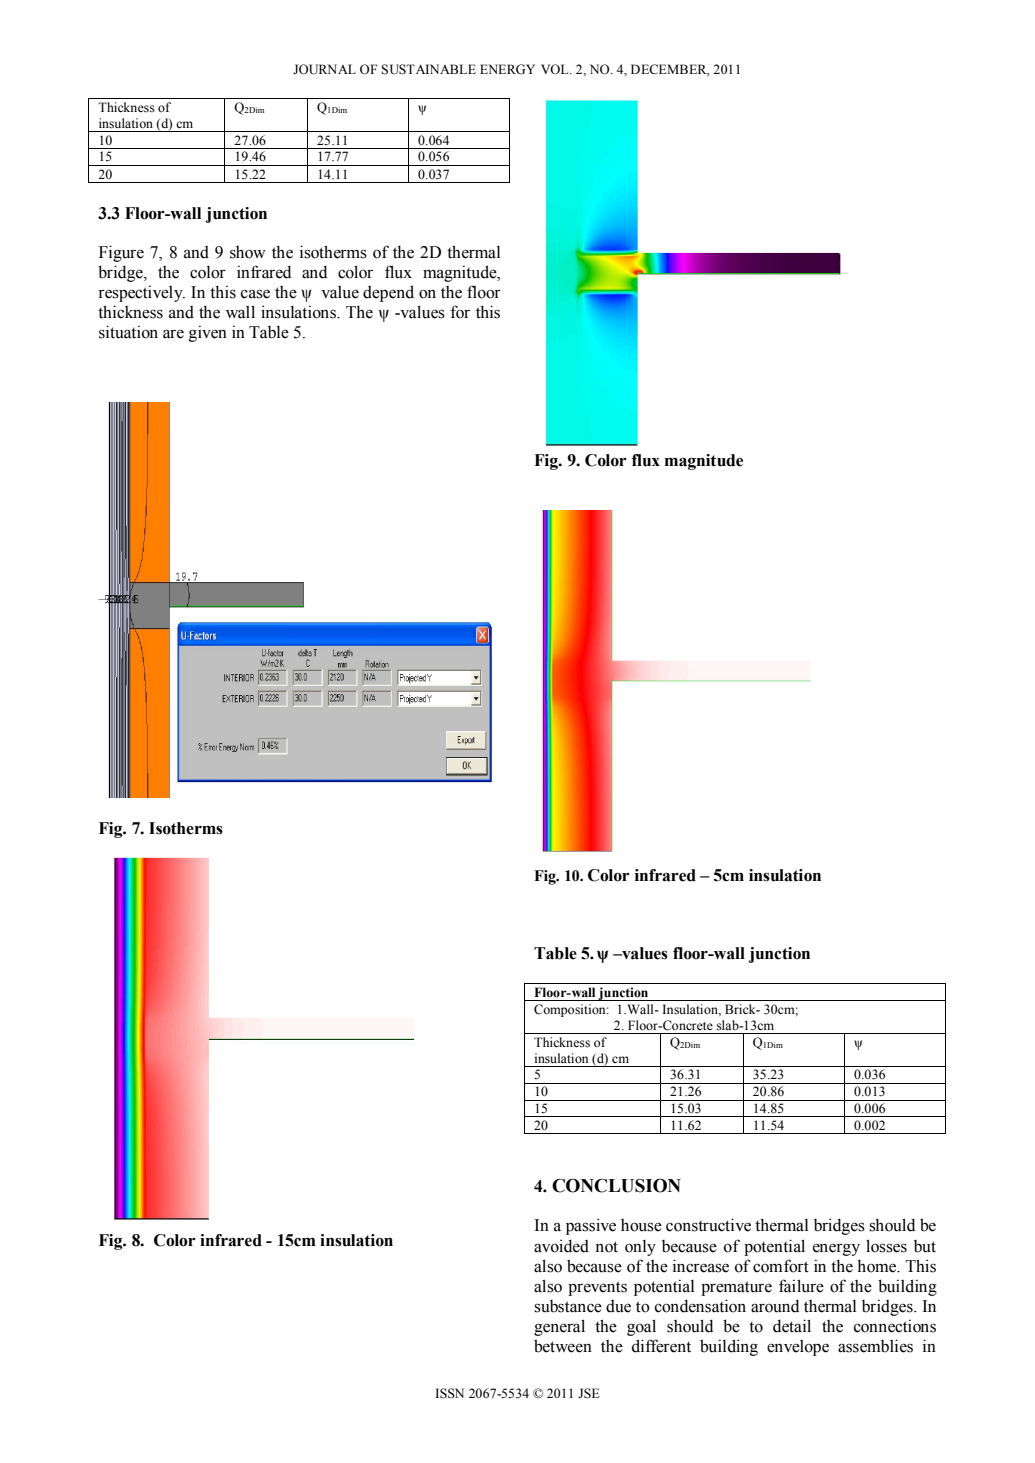 This screenshot has width=1035, height=1463. Describe the element at coordinates (708, 1225) in the screenshot. I see `constructive` at that location.
